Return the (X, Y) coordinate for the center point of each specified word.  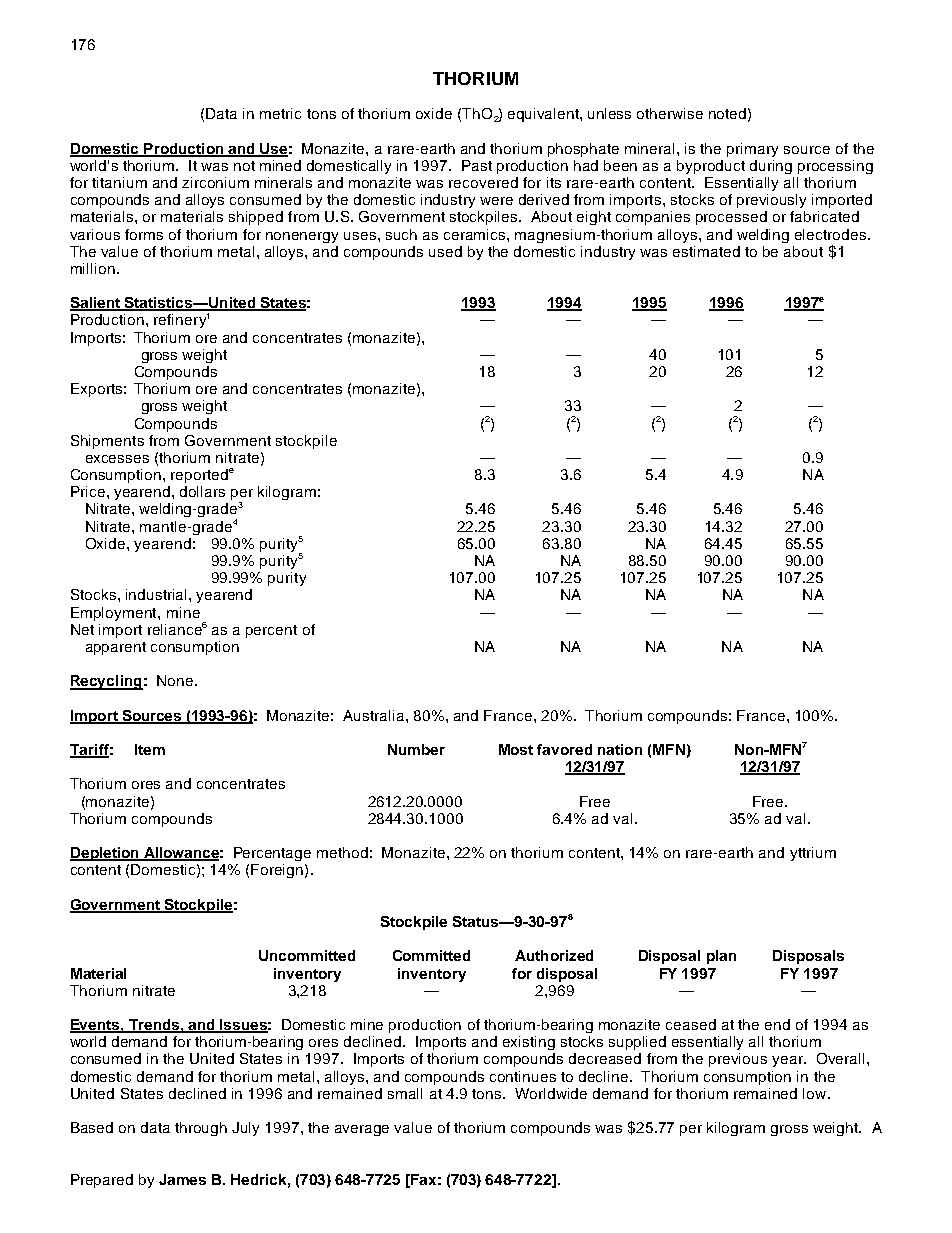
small (405, 1093)
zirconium (215, 182)
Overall (840, 1058)
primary (752, 150)
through (201, 1129)
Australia (375, 715)
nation (620, 749)
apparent (116, 648)
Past (477, 165)
